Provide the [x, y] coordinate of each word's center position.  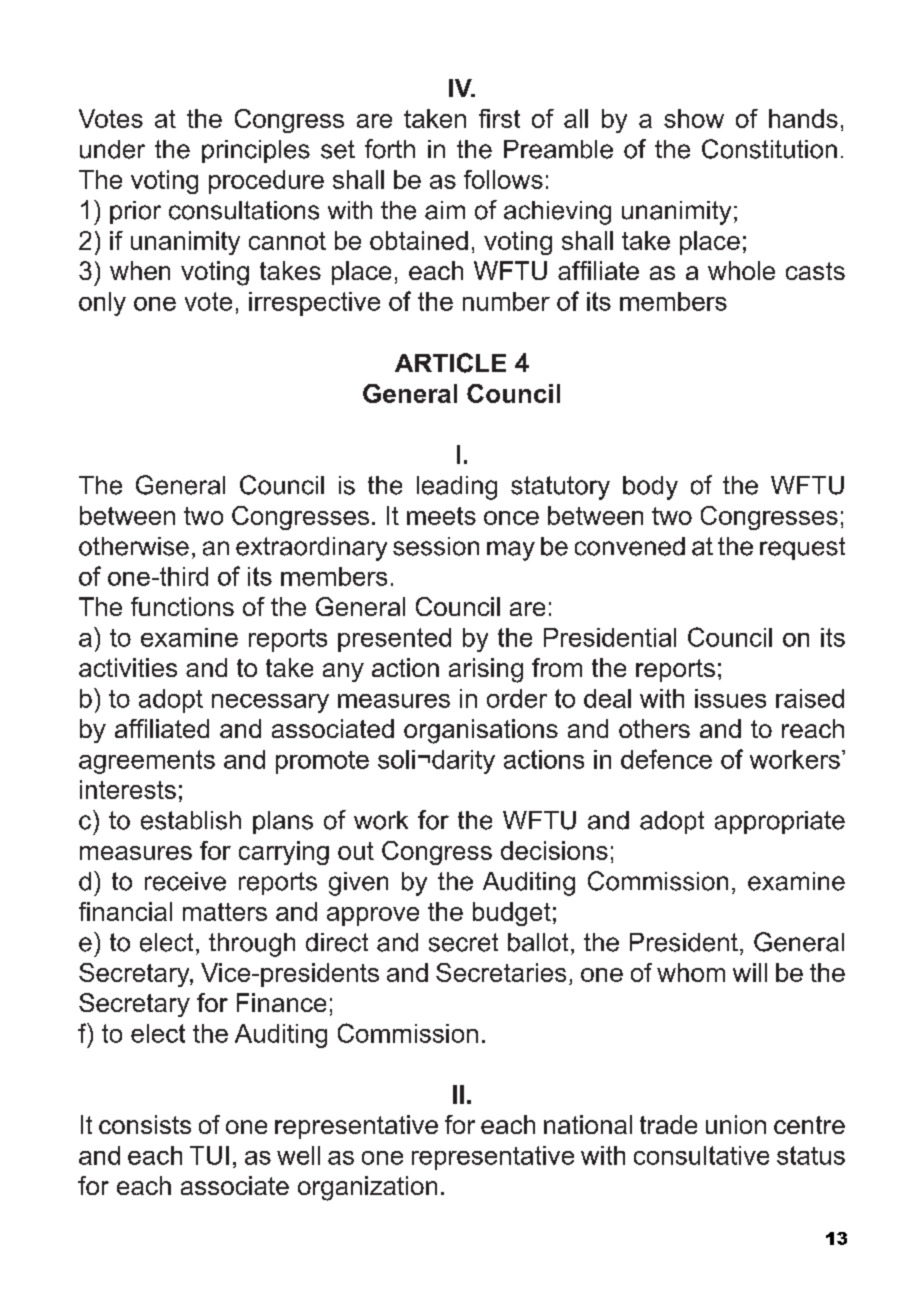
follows [503, 179]
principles [256, 151]
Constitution [769, 149]
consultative [701, 1155]
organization [367, 1188]
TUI [209, 1155]
